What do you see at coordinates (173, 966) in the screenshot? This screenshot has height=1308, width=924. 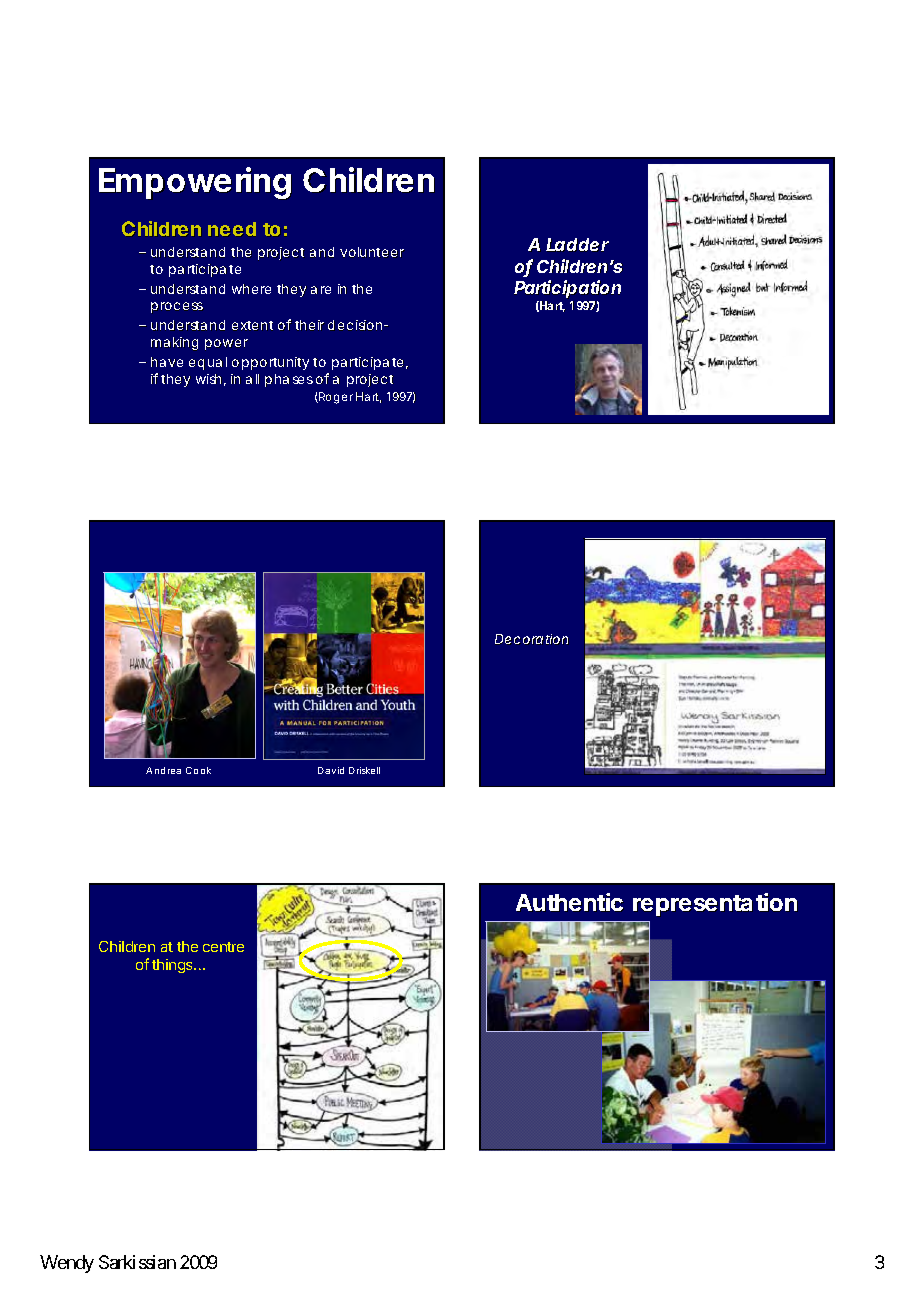 I see `things` at bounding box center [173, 966].
